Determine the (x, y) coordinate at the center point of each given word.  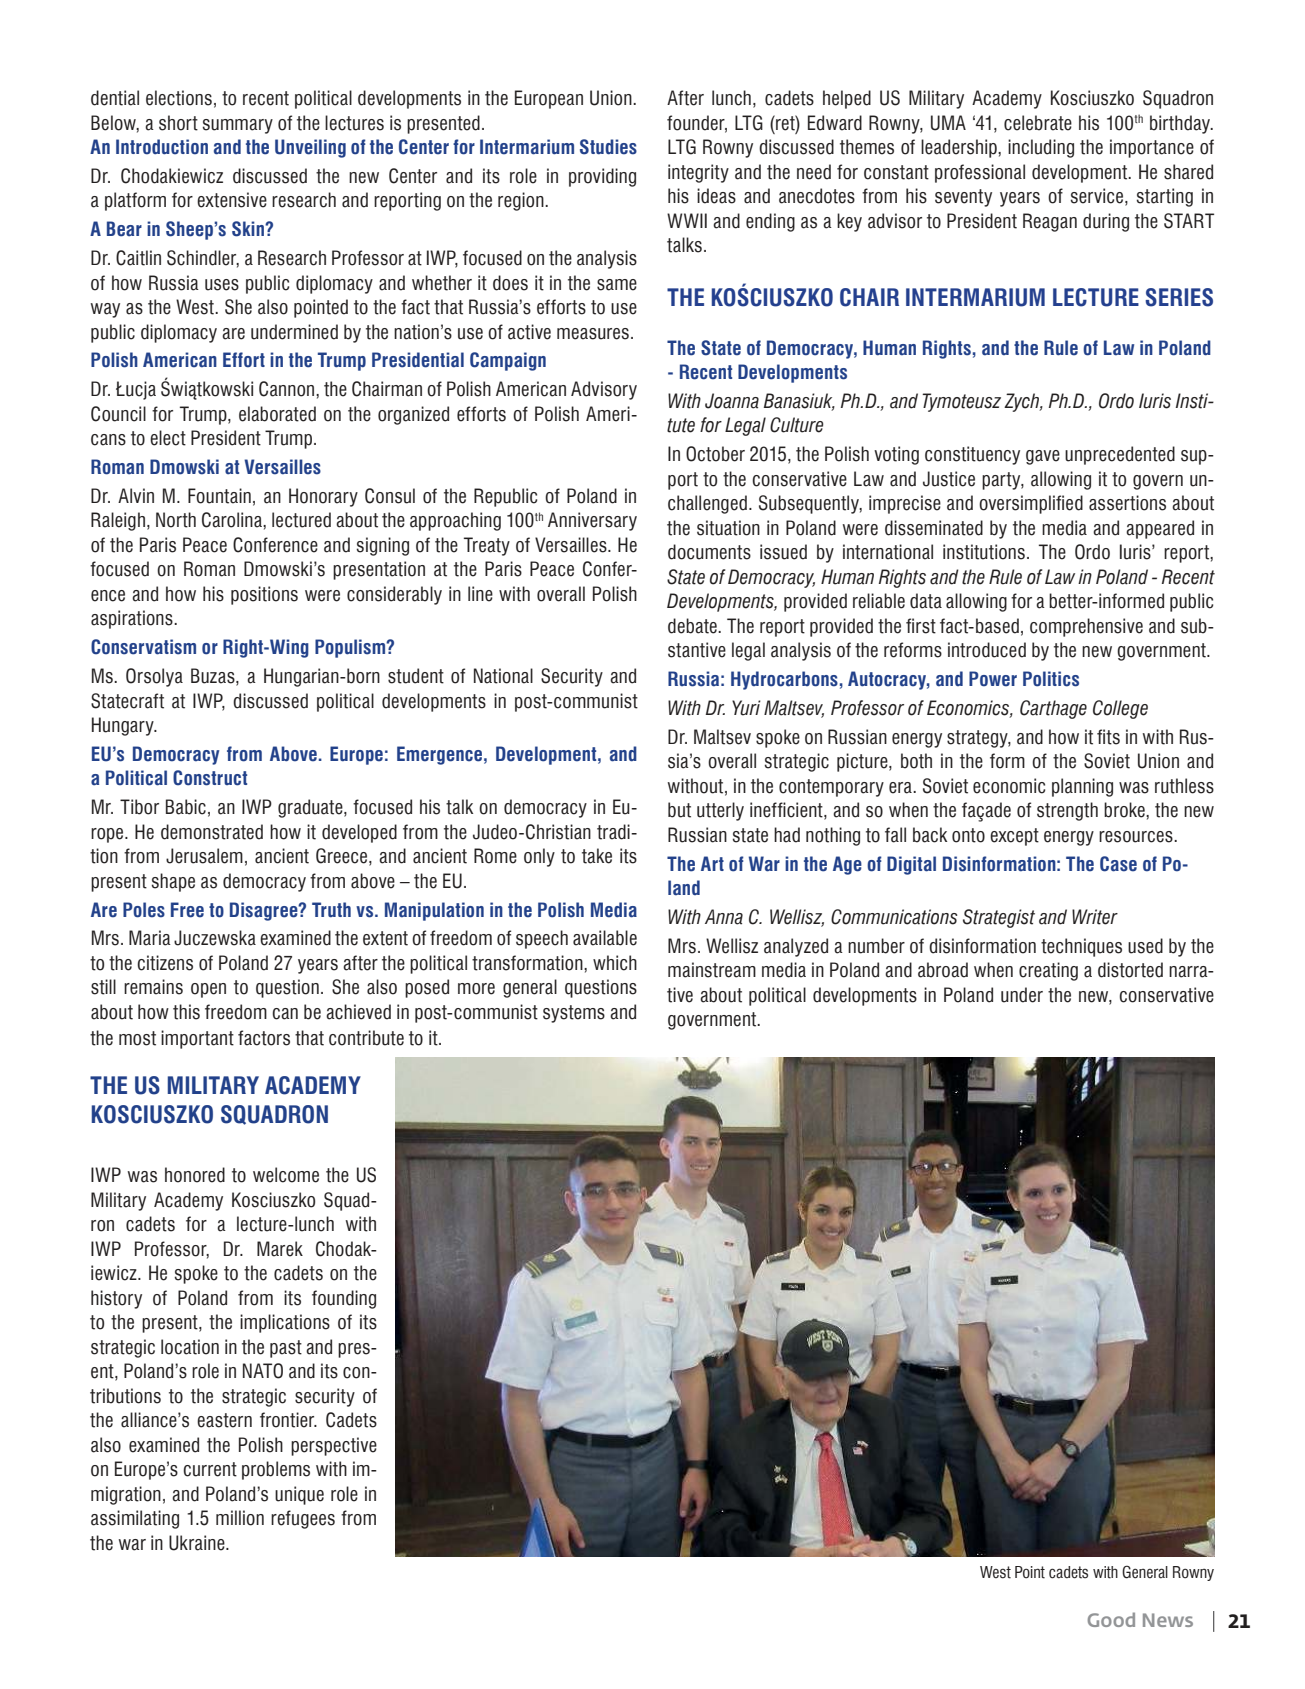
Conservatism (143, 647)
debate (693, 626)
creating (1048, 971)
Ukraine (198, 1543)
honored (195, 1175)
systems (574, 1014)
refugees (303, 1519)
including (1041, 148)
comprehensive (1086, 627)
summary (237, 126)
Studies (608, 147)
